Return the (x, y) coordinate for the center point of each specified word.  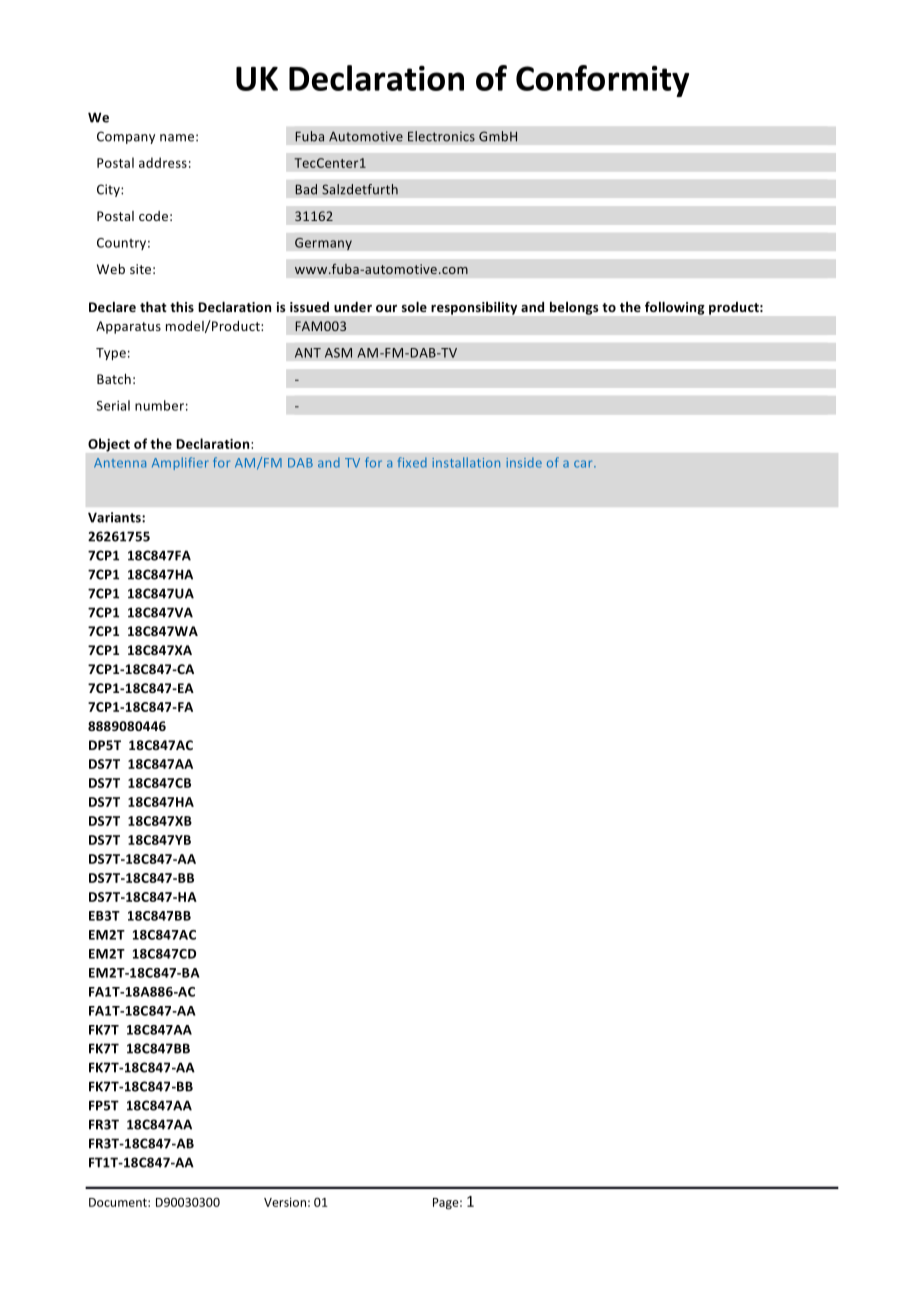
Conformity (602, 81)
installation (466, 462)
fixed (412, 462)
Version (285, 1202)
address (163, 162)
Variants (115, 517)
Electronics (441, 136)
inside (524, 462)
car (584, 464)
